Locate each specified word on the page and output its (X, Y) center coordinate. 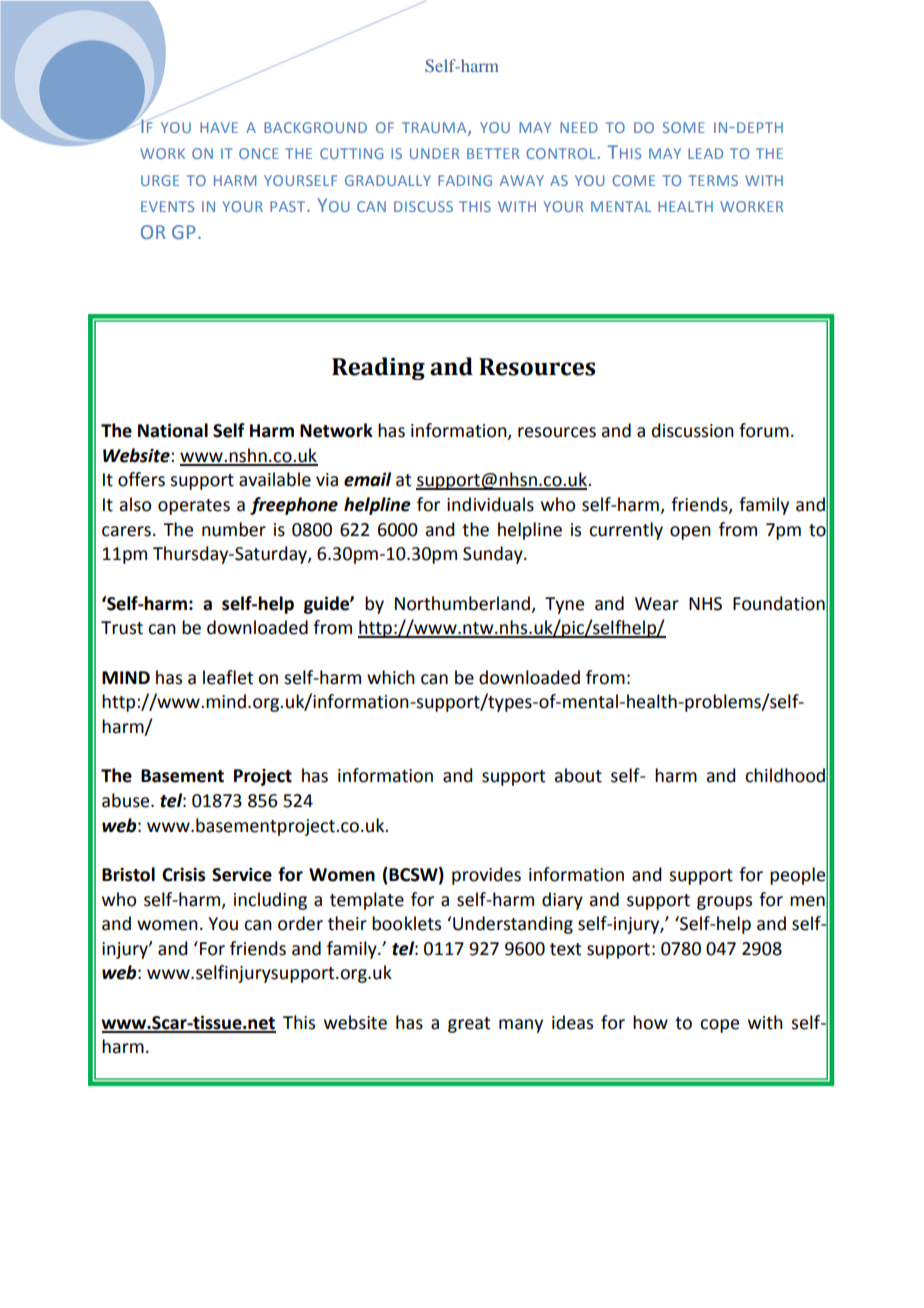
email (367, 479)
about (578, 775)
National (173, 430)
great (469, 1025)
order (300, 923)
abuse (127, 800)
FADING (465, 180)
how (650, 1022)
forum (764, 430)
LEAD (705, 153)
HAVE (219, 127)
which (391, 677)
